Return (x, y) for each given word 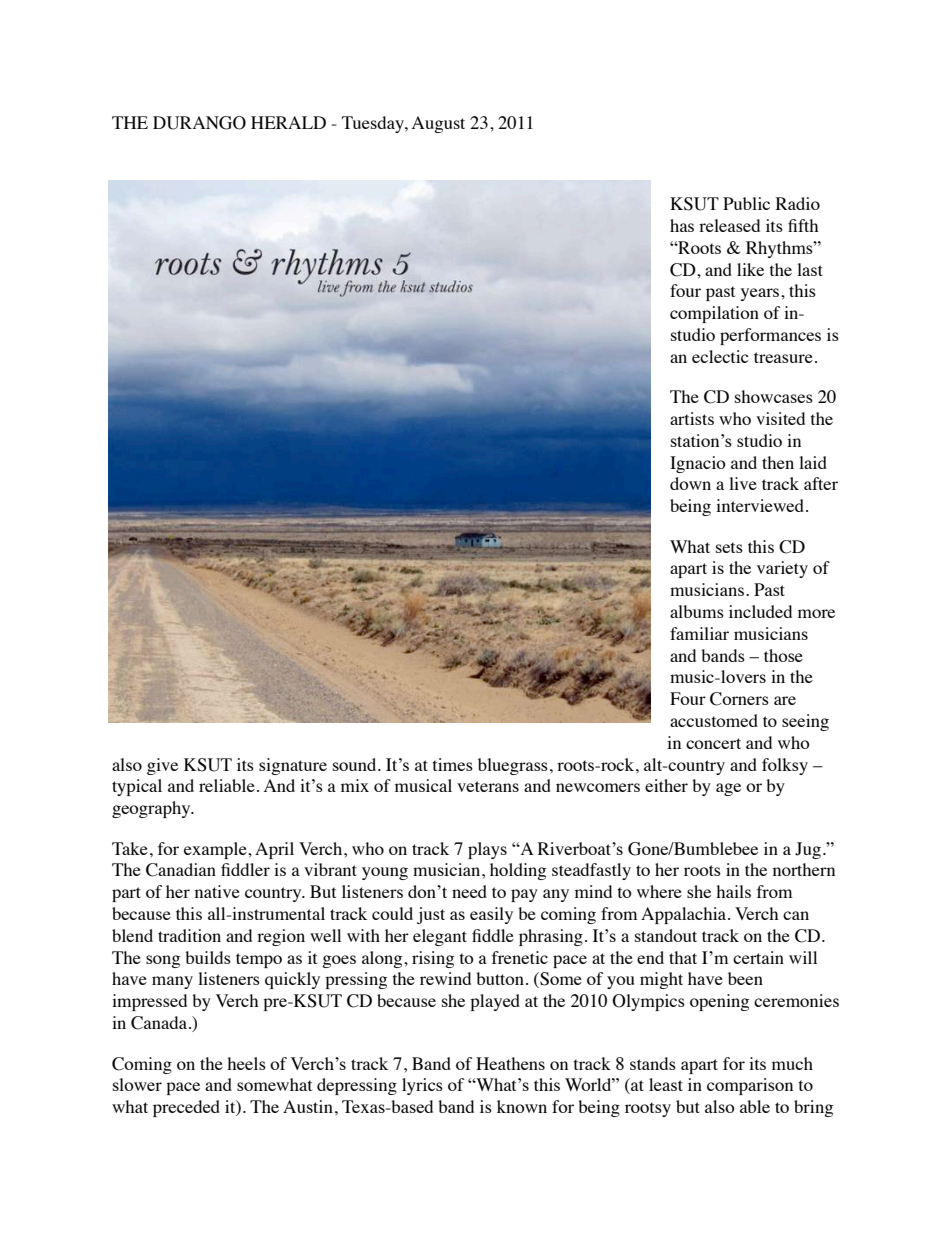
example (216, 850)
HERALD (288, 122)
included (760, 611)
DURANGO (199, 123)
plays (487, 850)
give (162, 766)
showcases (774, 396)
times (453, 764)
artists (692, 418)
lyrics (422, 1086)
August (438, 124)
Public (746, 203)
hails (733, 891)
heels (246, 1063)
